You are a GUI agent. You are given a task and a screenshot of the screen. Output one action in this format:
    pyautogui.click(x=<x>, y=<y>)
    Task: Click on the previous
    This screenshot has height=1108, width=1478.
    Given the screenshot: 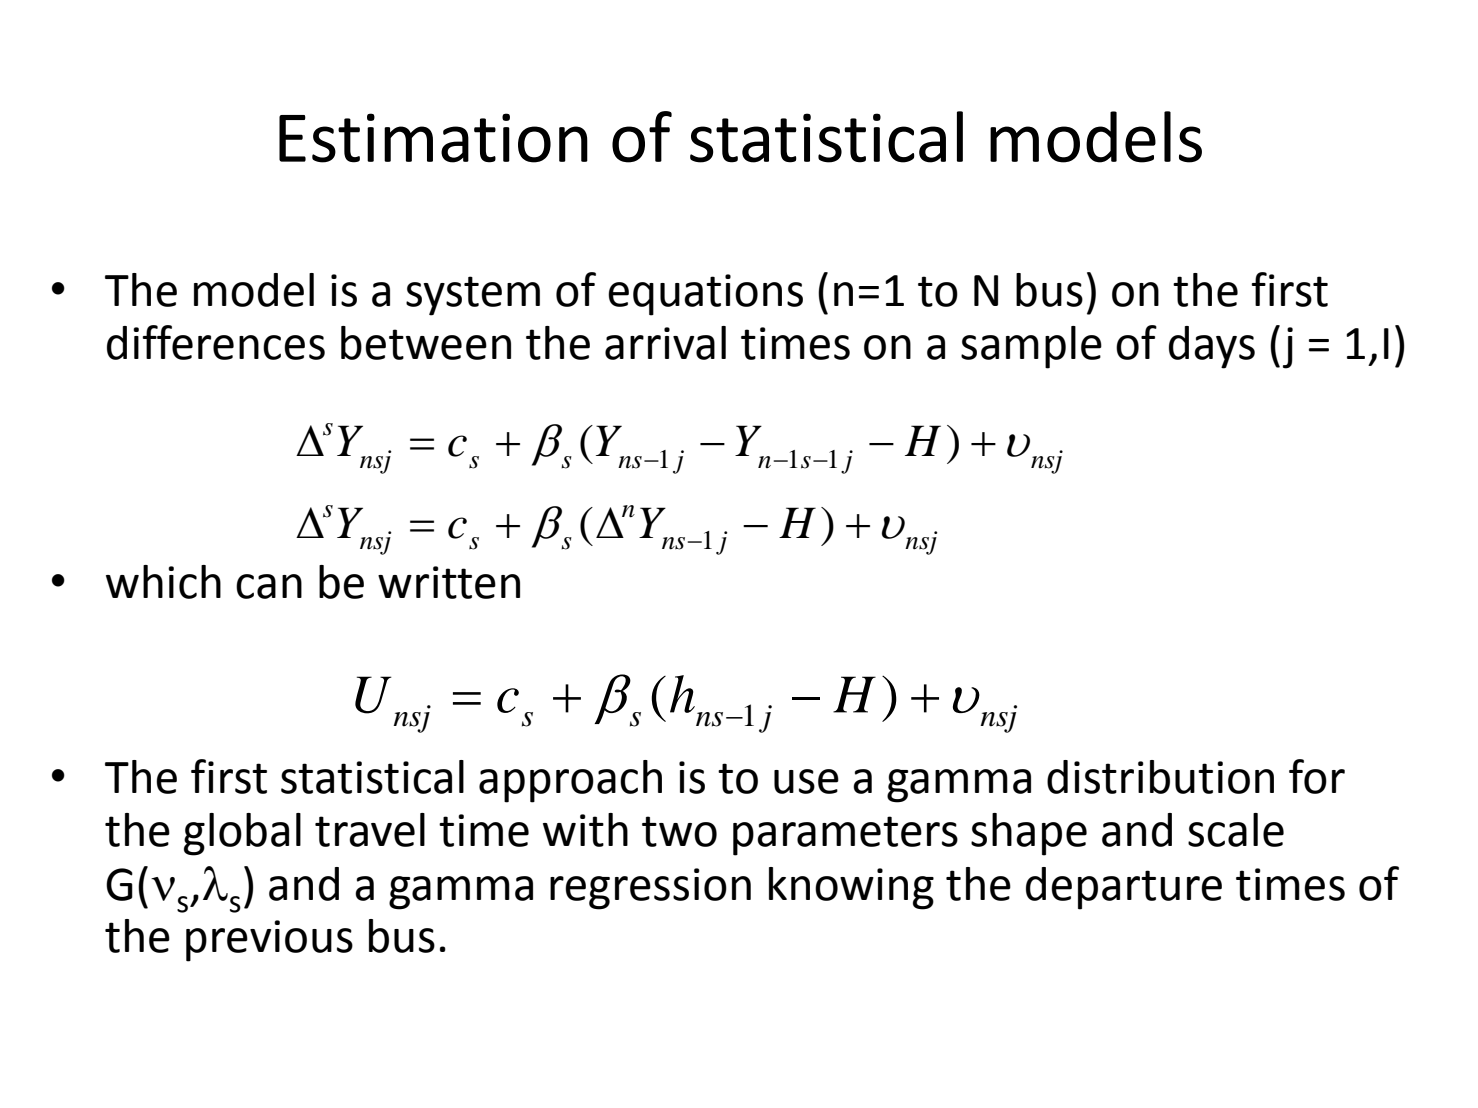 What is the action you would take?
    pyautogui.click(x=269, y=941)
